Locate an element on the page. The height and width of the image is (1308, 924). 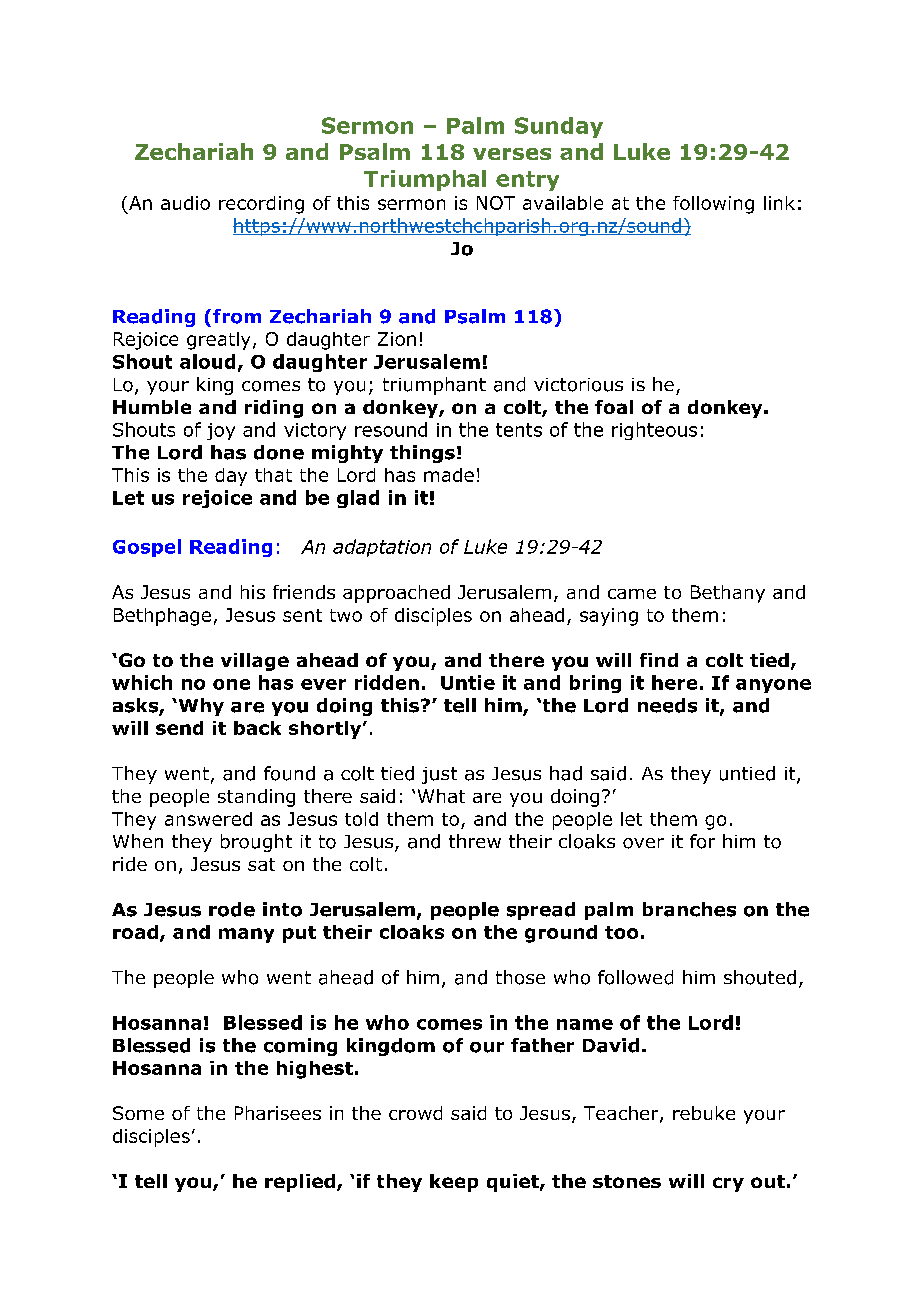
following is located at coordinates (713, 205).
